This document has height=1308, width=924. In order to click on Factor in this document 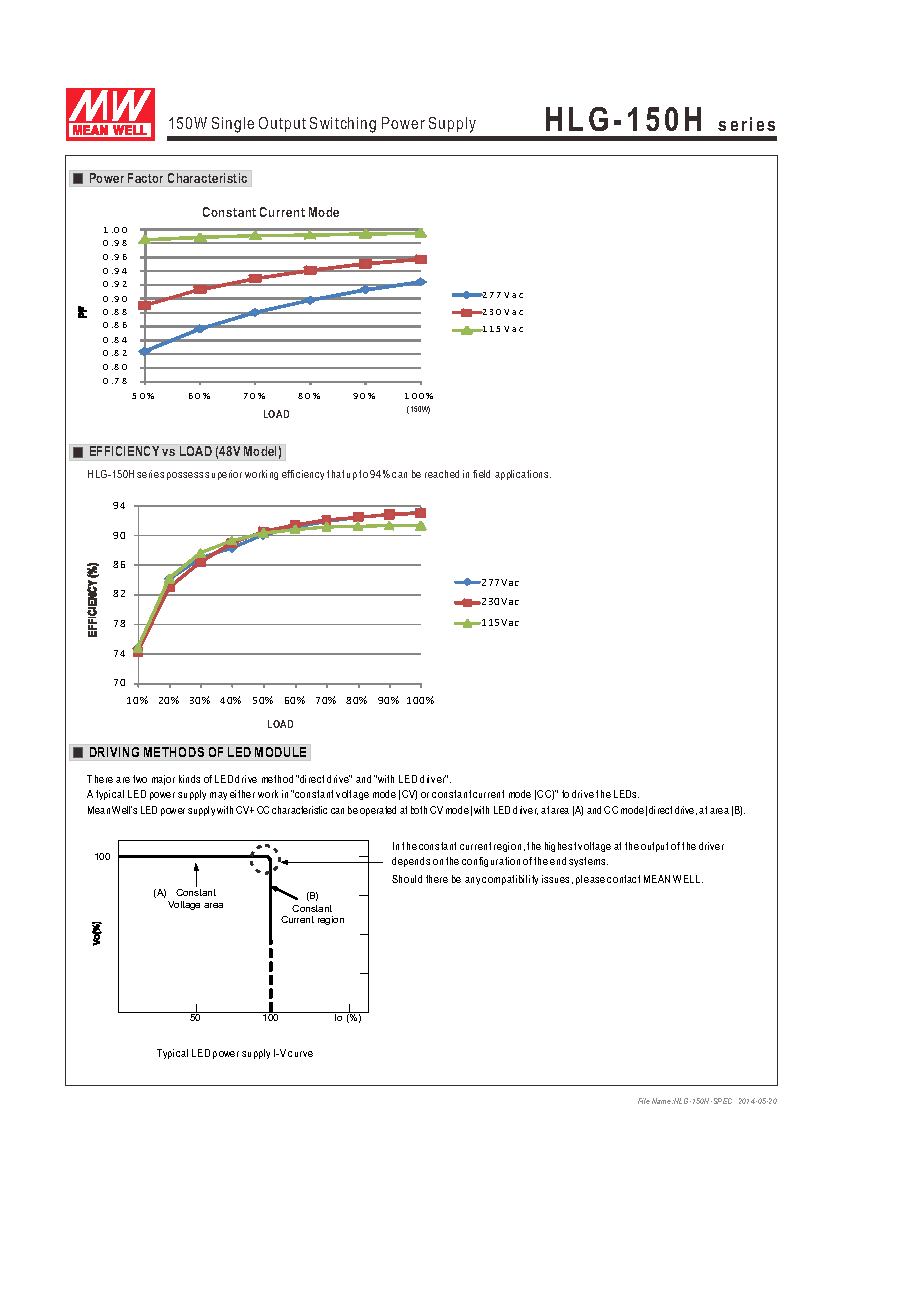, I will do `click(145, 178)`.
